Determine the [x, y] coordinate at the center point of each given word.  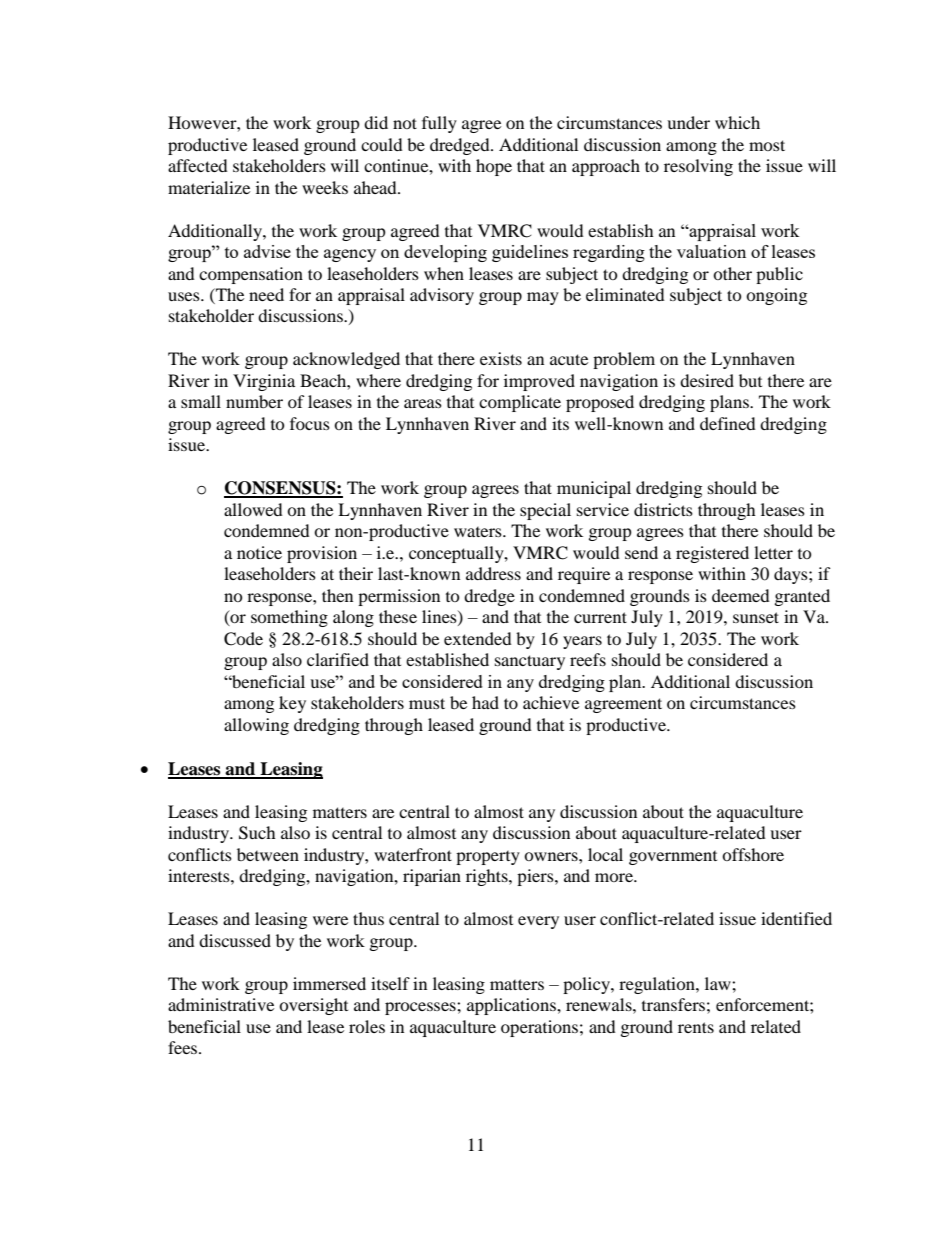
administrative [221, 1004]
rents [696, 1027]
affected [198, 165]
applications [512, 1006]
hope [494, 167]
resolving [698, 167]
